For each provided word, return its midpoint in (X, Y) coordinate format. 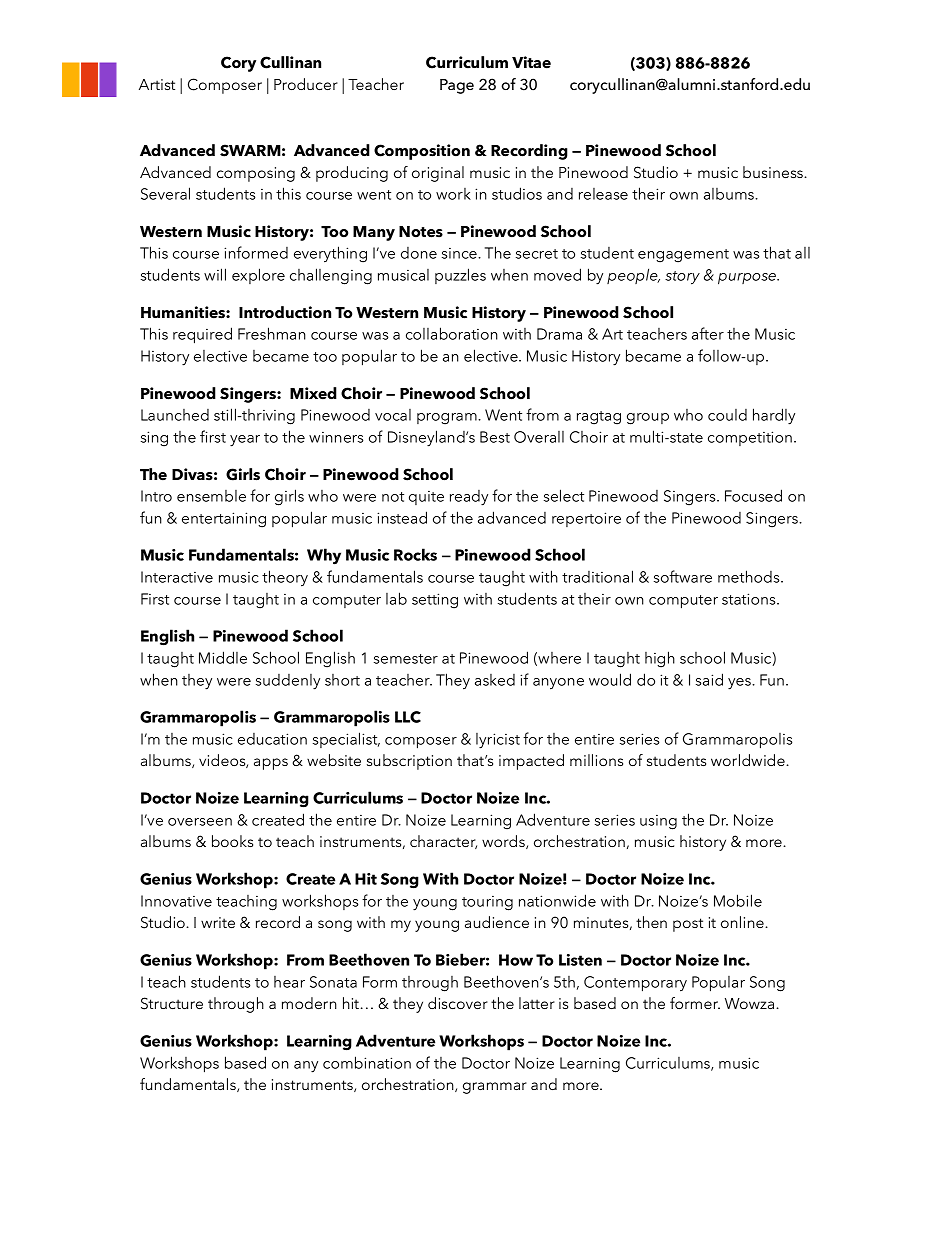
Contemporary (635, 984)
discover (458, 1003)
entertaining (224, 520)
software (683, 576)
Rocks (415, 554)
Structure (172, 1003)
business (774, 172)
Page (457, 86)
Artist (157, 84)
